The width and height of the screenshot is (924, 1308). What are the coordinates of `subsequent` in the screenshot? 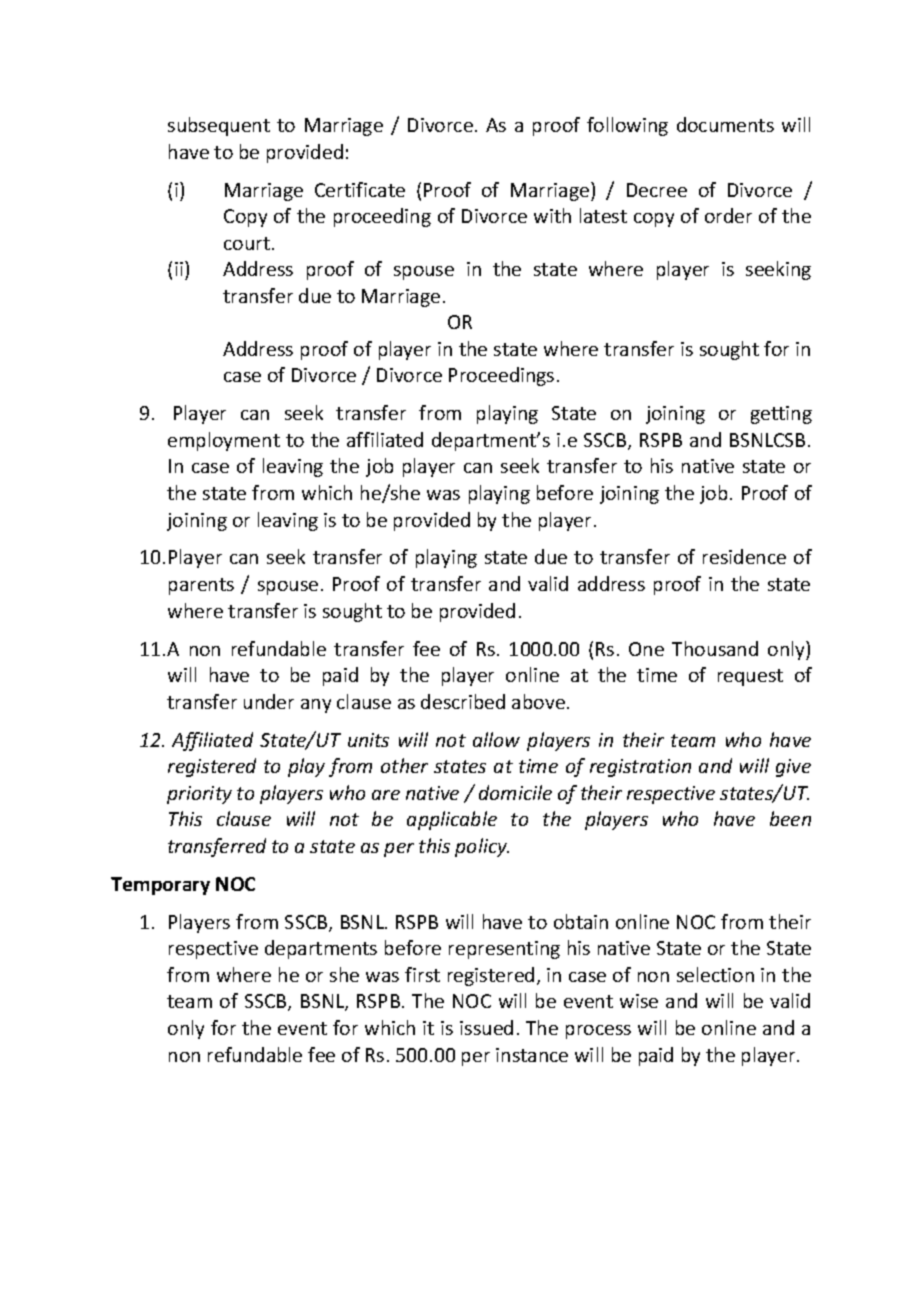 It's located at (219, 126).
